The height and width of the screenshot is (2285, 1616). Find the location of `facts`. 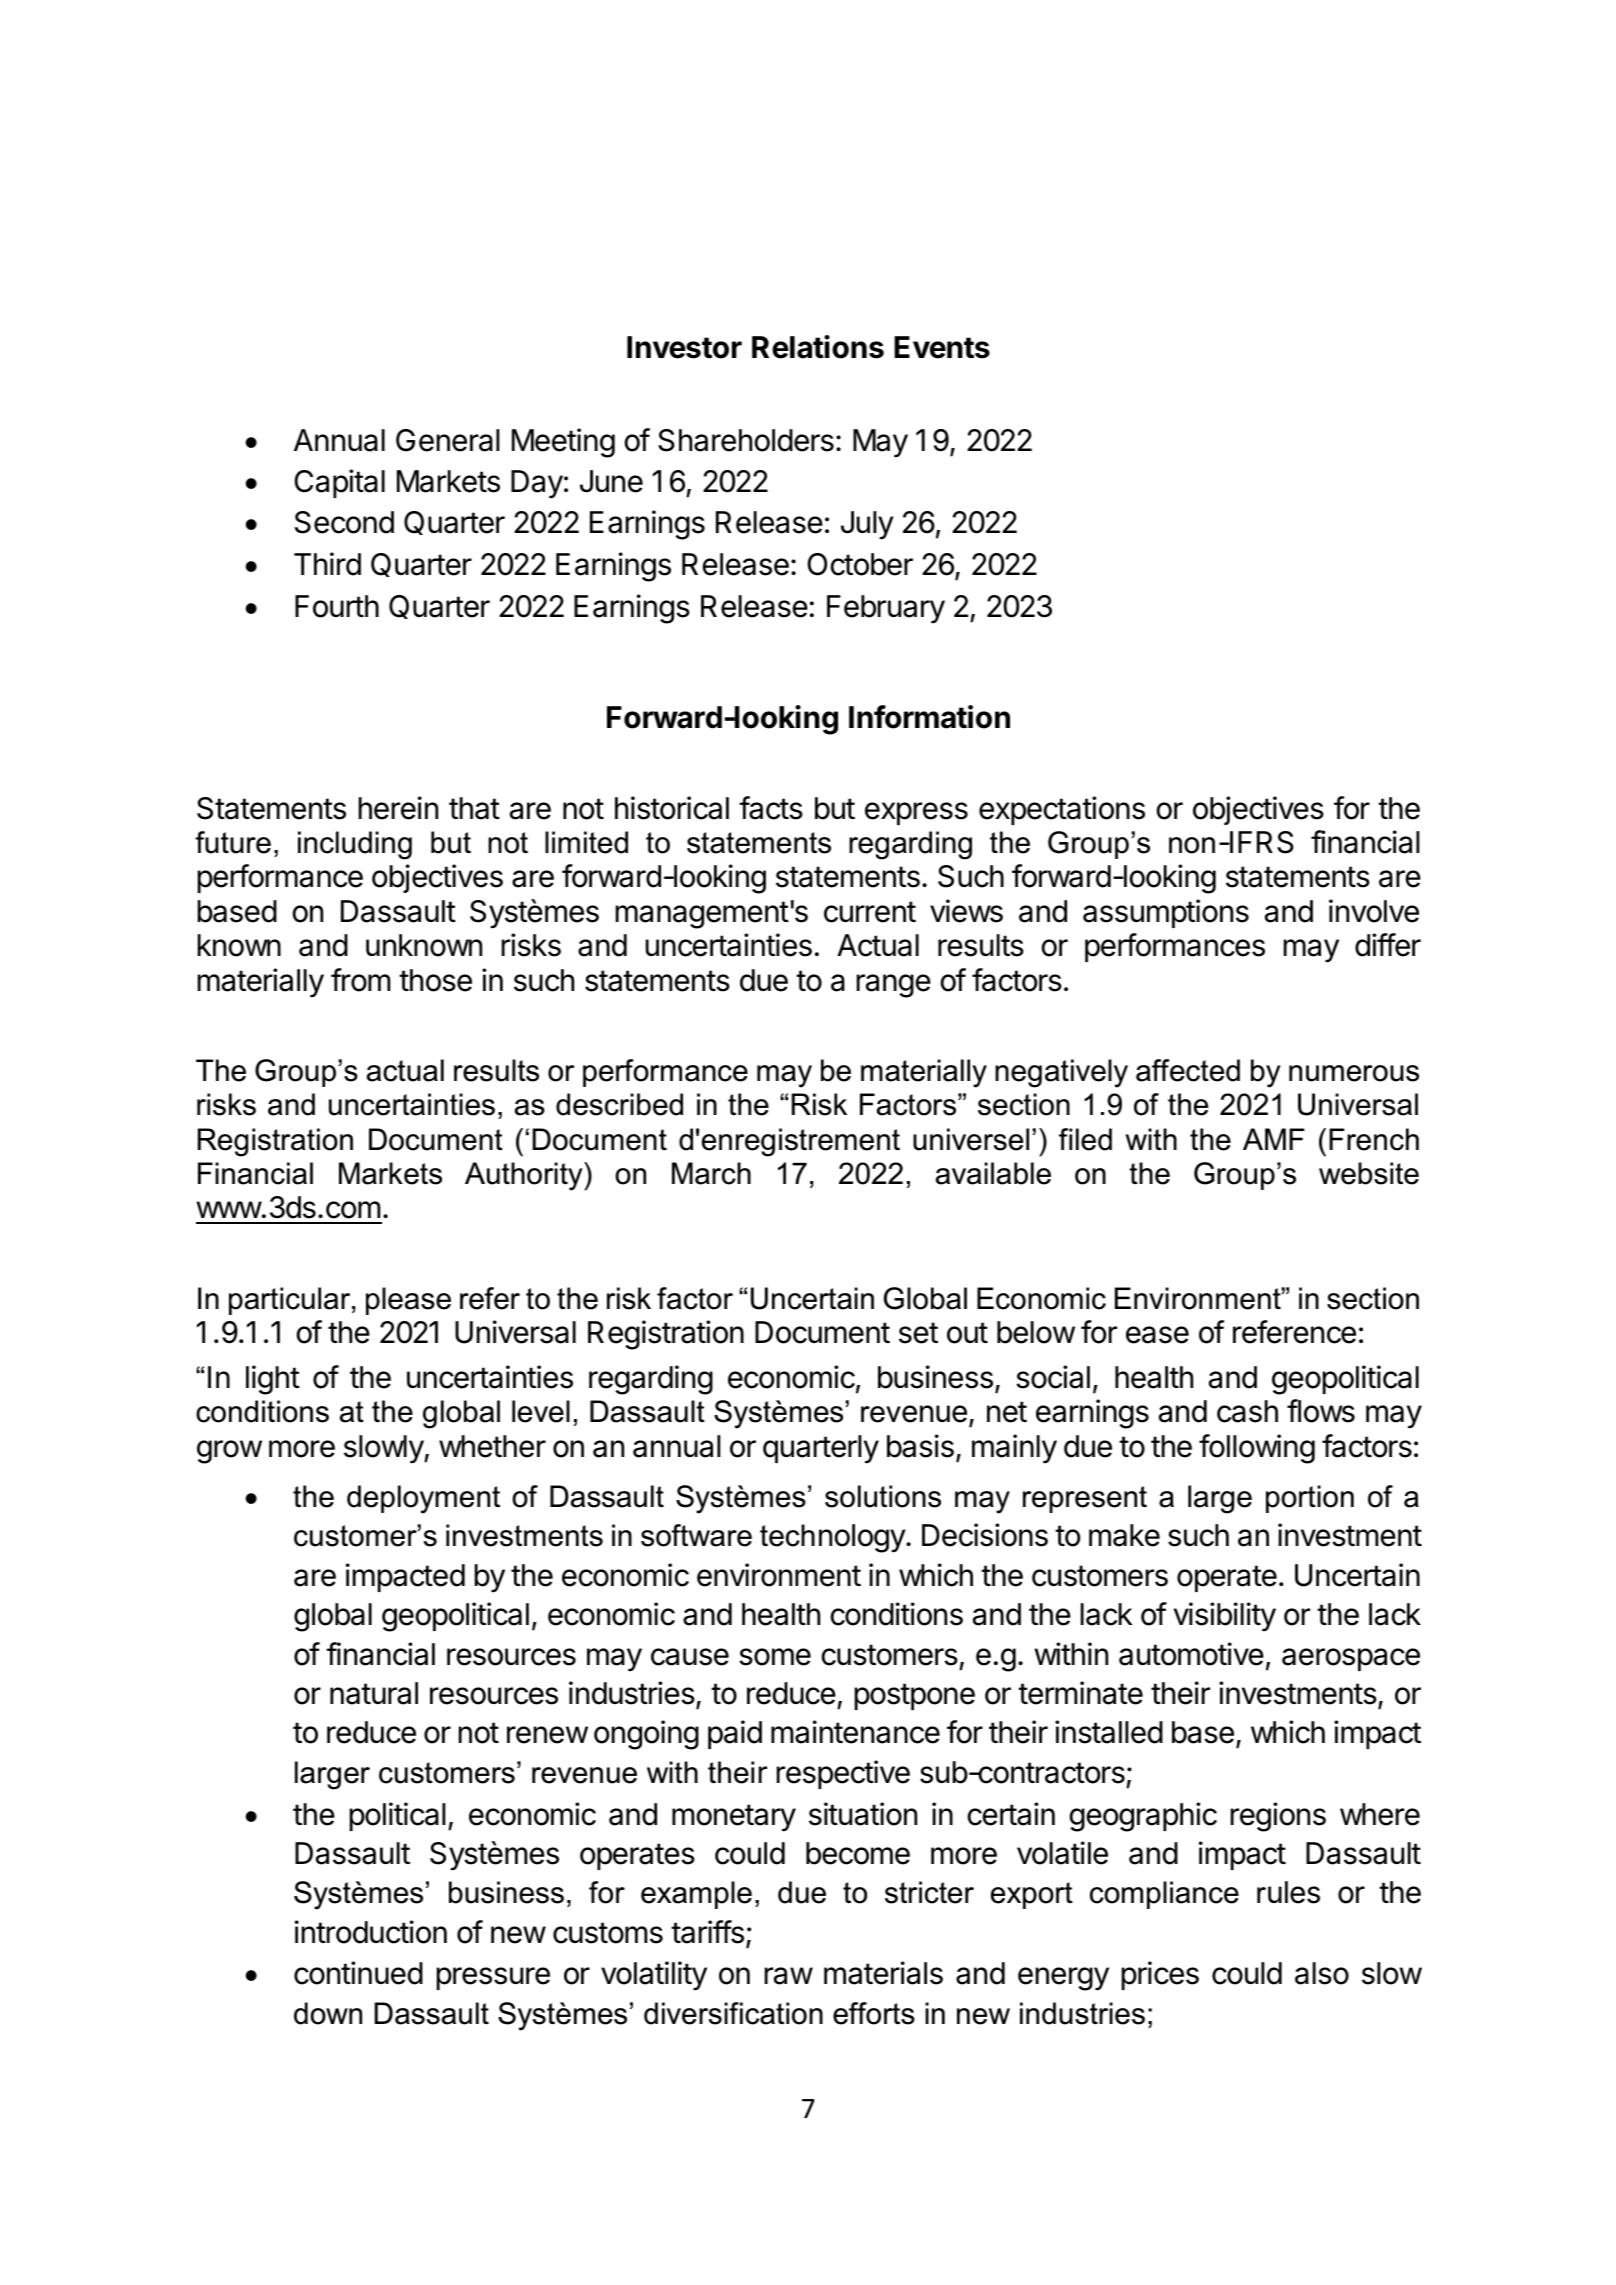

facts is located at coordinates (771, 808).
